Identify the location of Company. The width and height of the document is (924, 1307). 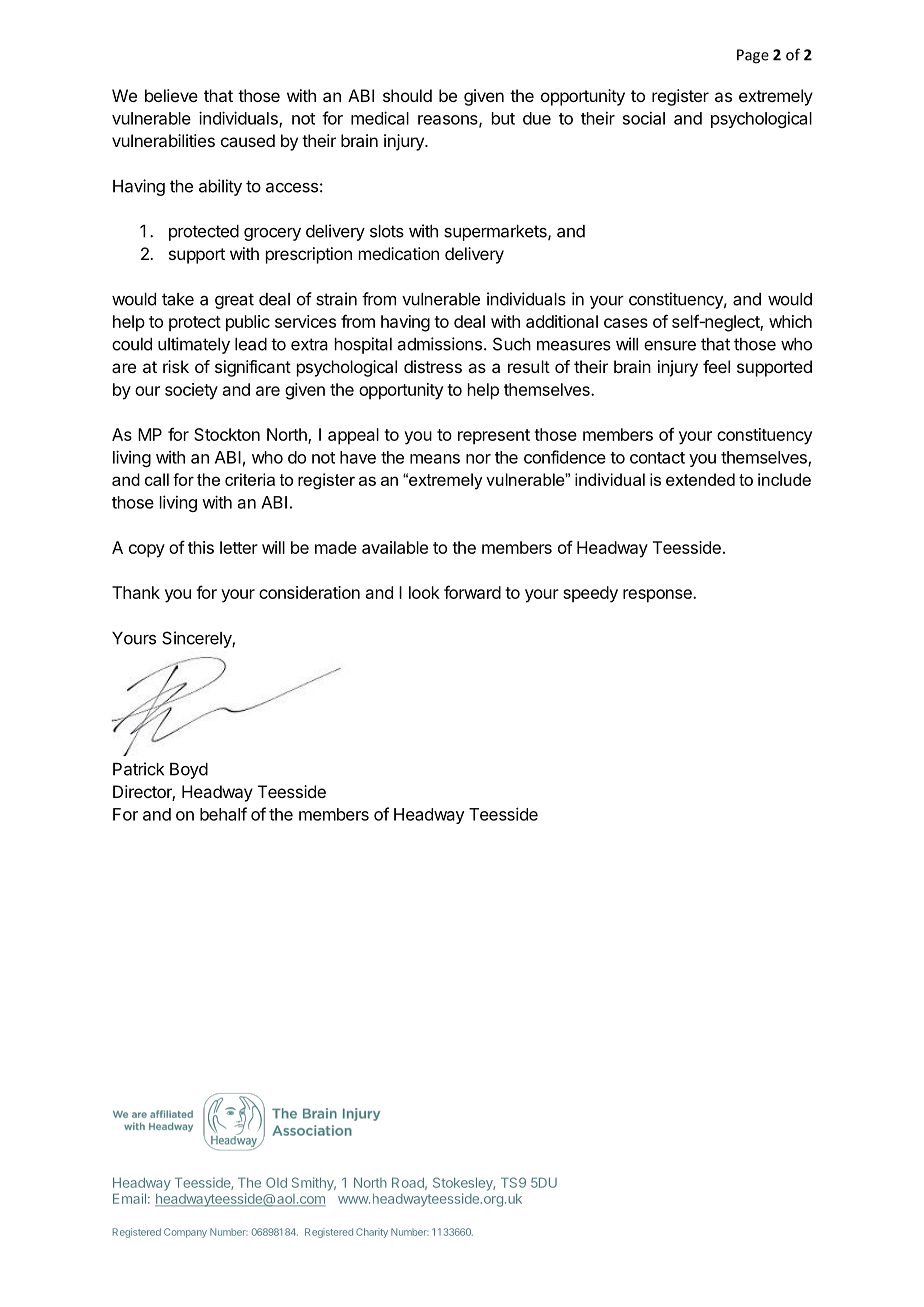
(185, 1233).
